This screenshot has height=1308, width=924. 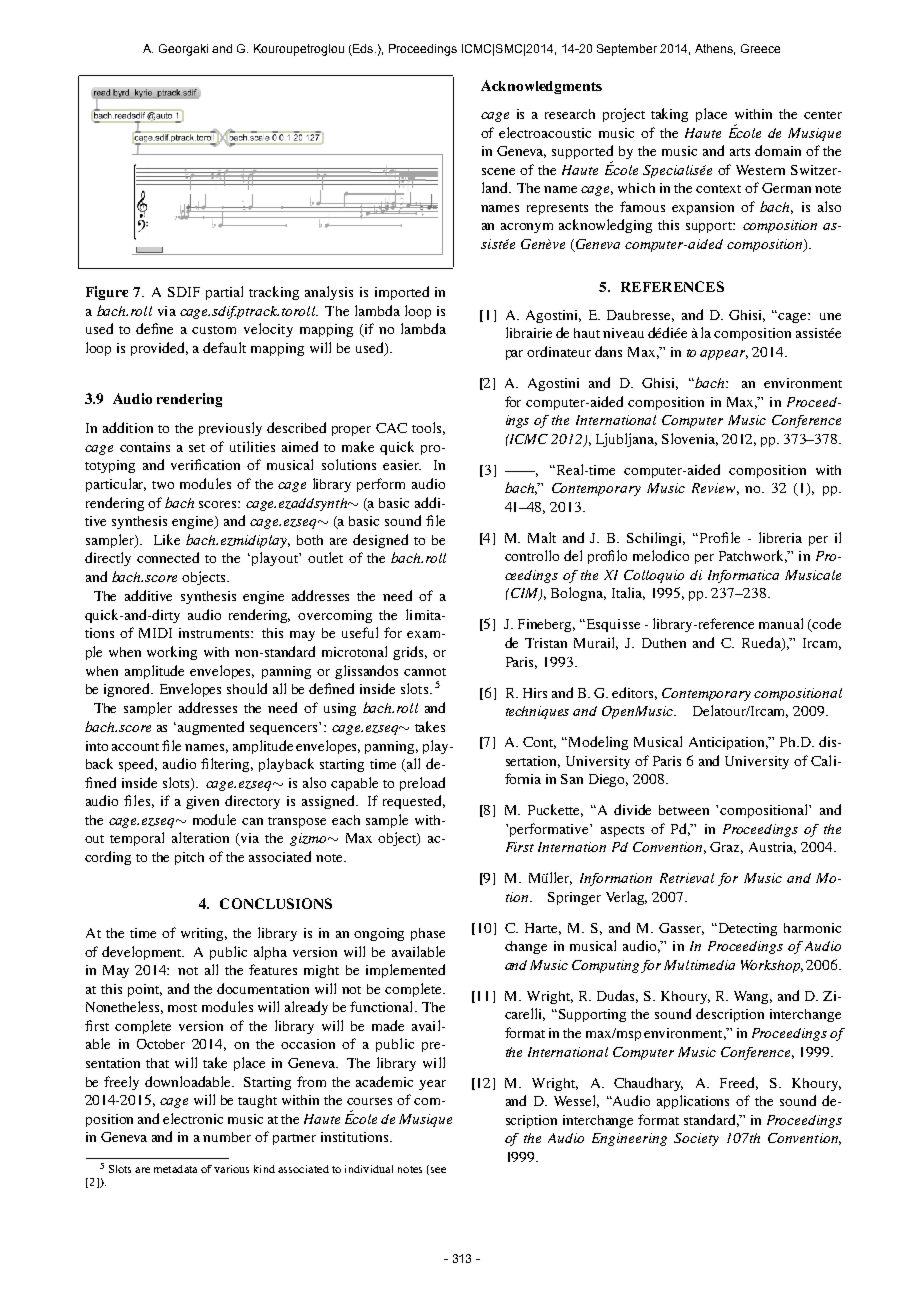 I want to click on working, so click(x=172, y=653).
